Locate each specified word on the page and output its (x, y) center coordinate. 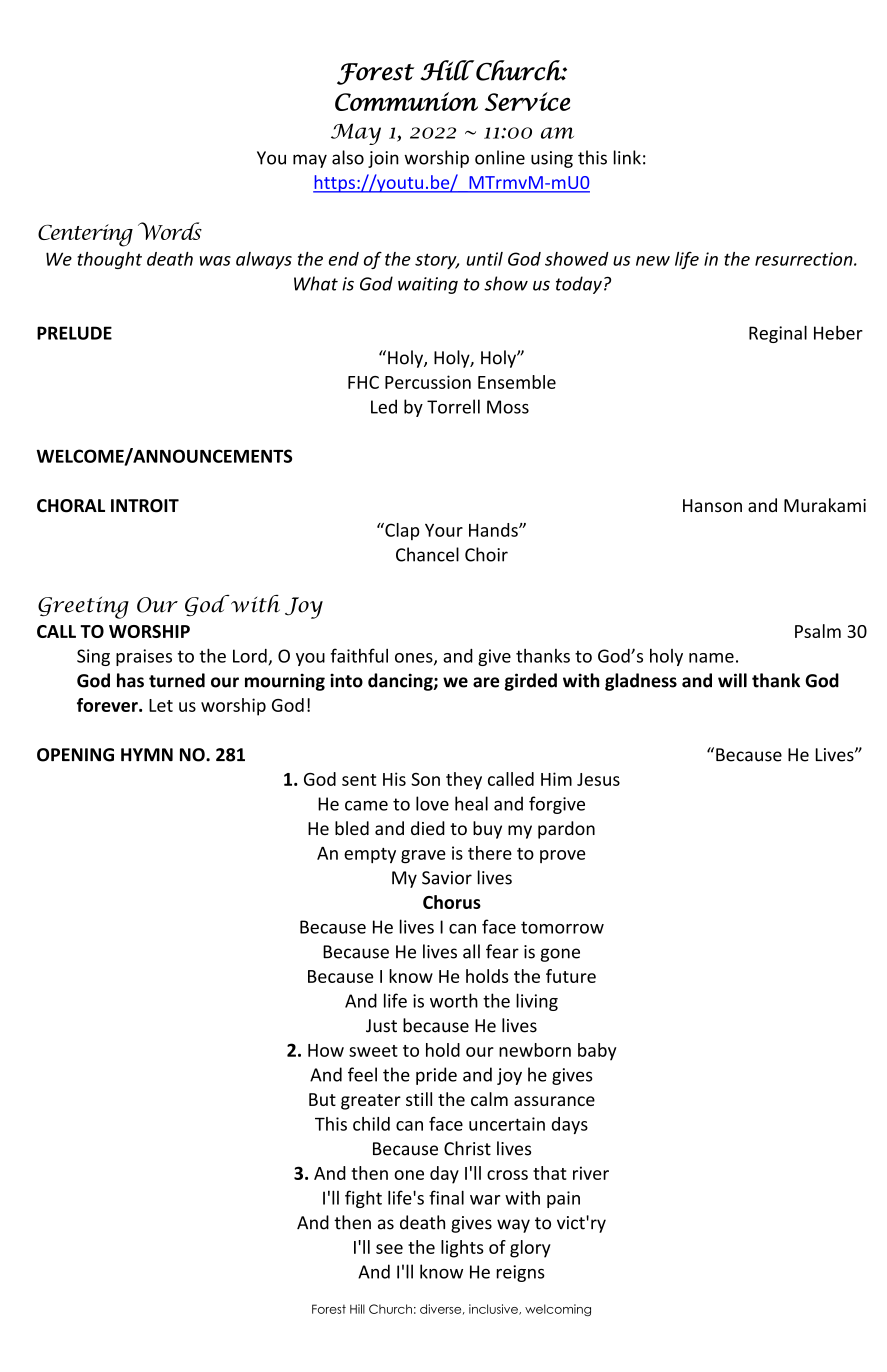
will (732, 680)
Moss (508, 407)
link (627, 157)
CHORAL (71, 506)
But (322, 1099)
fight (363, 1199)
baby (597, 1052)
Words (170, 231)
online (500, 157)
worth (454, 1000)
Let (161, 705)
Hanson (712, 505)
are (486, 682)
